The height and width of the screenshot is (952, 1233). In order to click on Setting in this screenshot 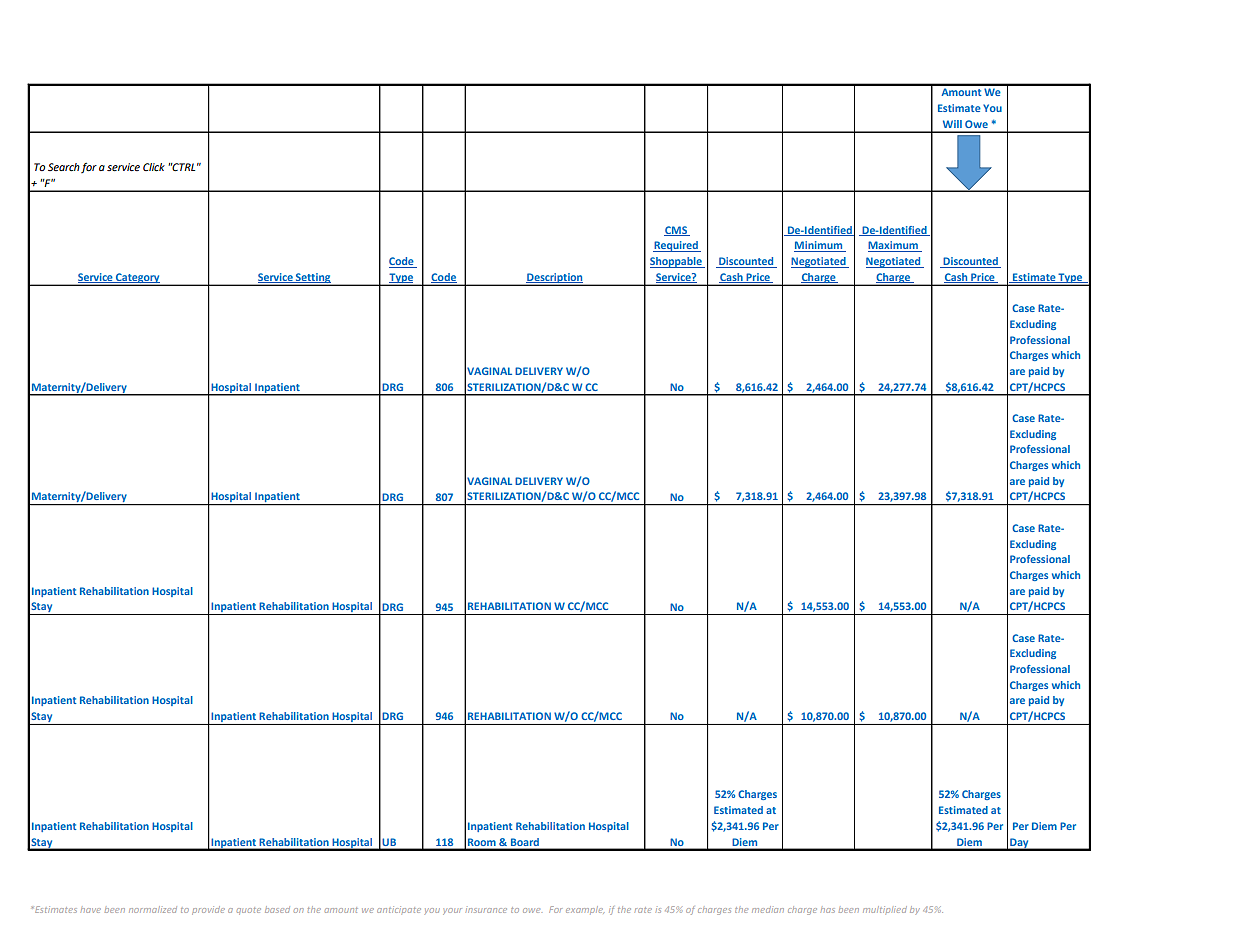, I will do `click(313, 279)`.
